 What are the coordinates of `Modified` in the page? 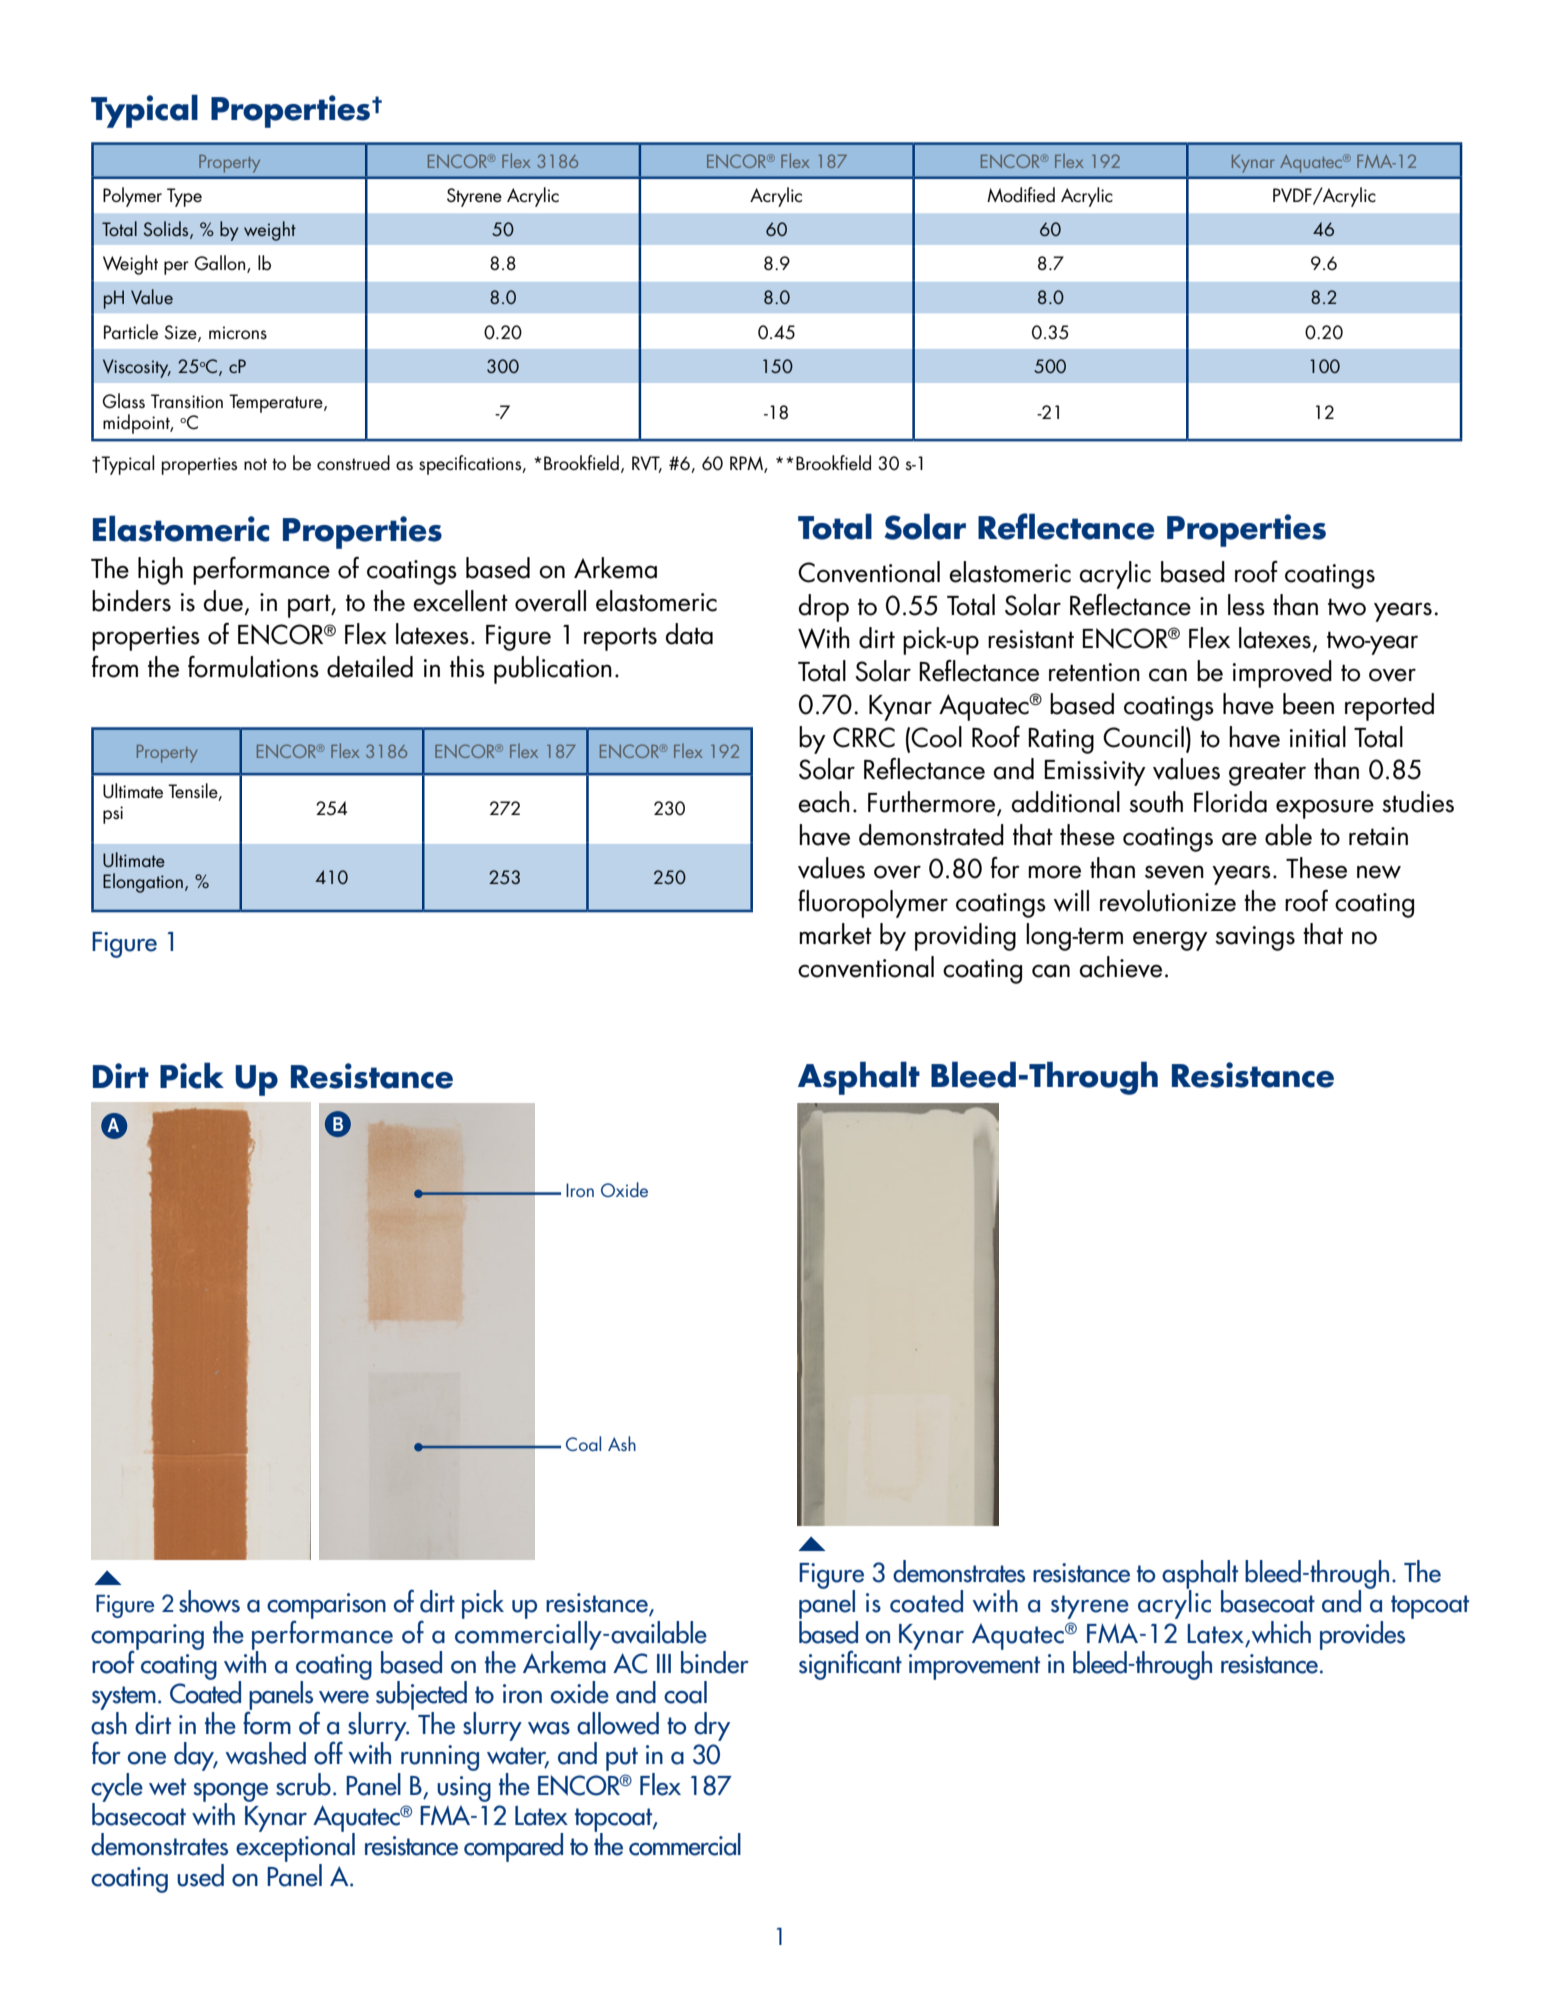 It's located at (1021, 195).
